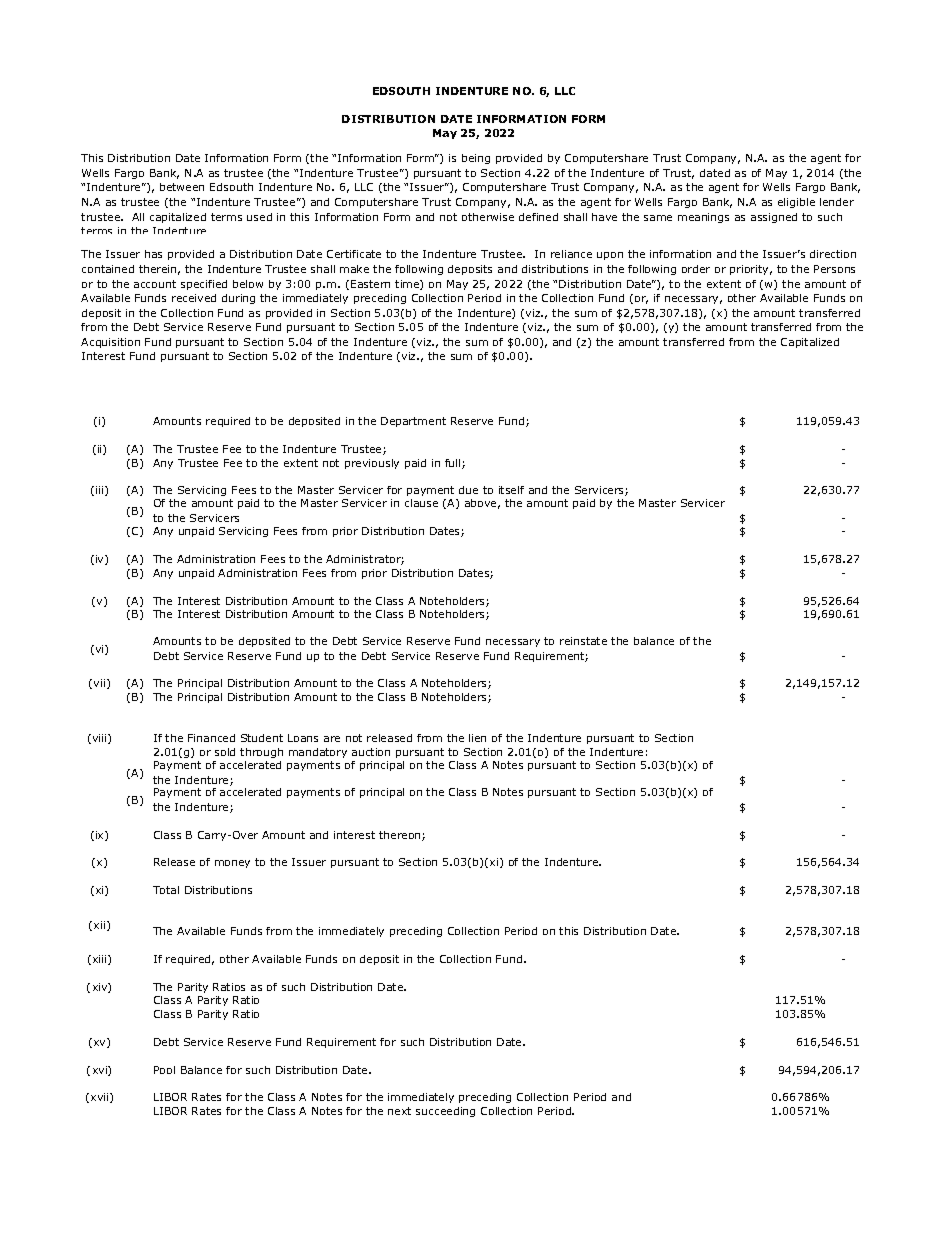 This image has width=952, height=1233. I want to click on auction, so click(371, 752).
